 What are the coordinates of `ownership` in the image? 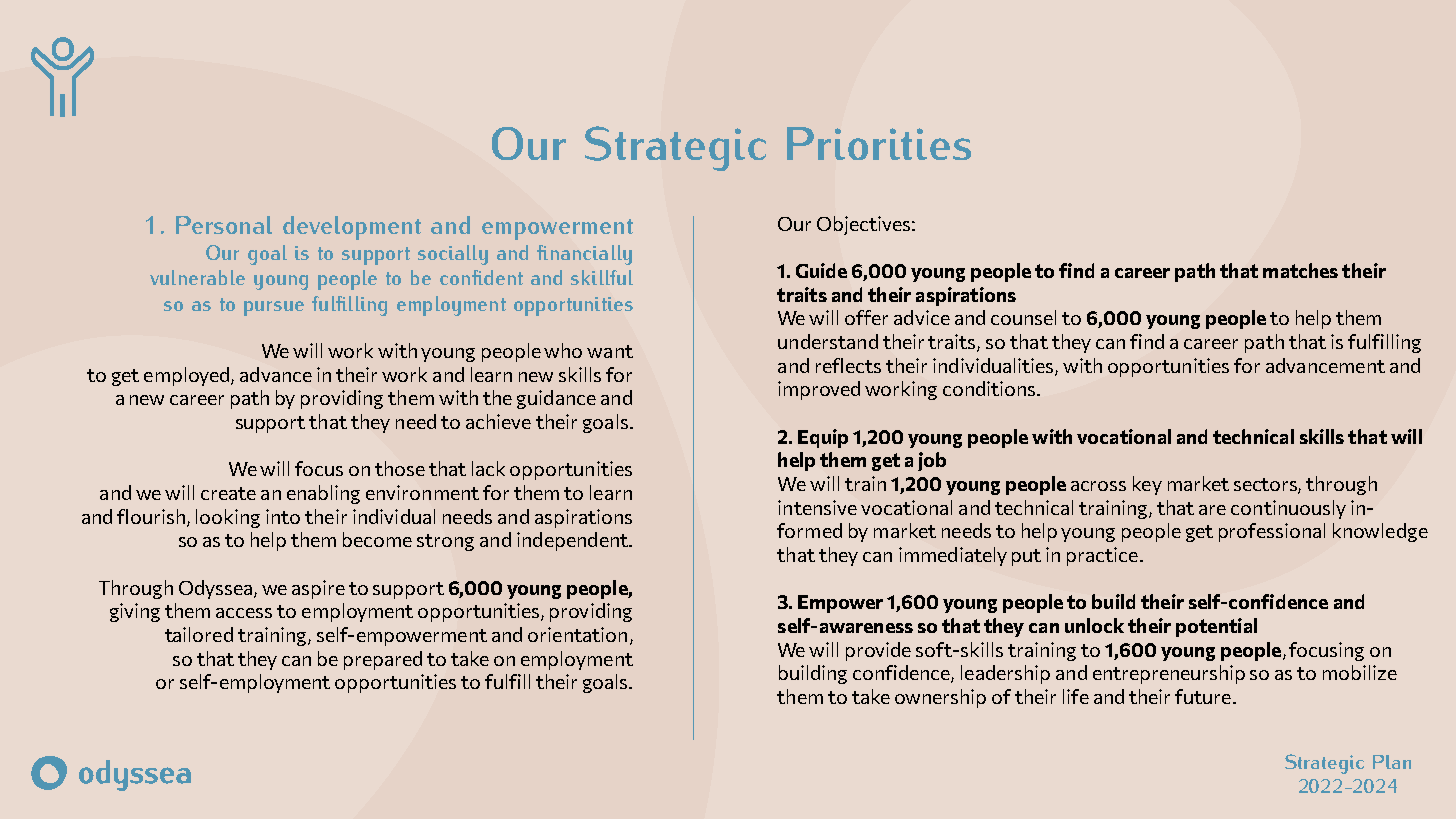 It's located at (940, 698).
